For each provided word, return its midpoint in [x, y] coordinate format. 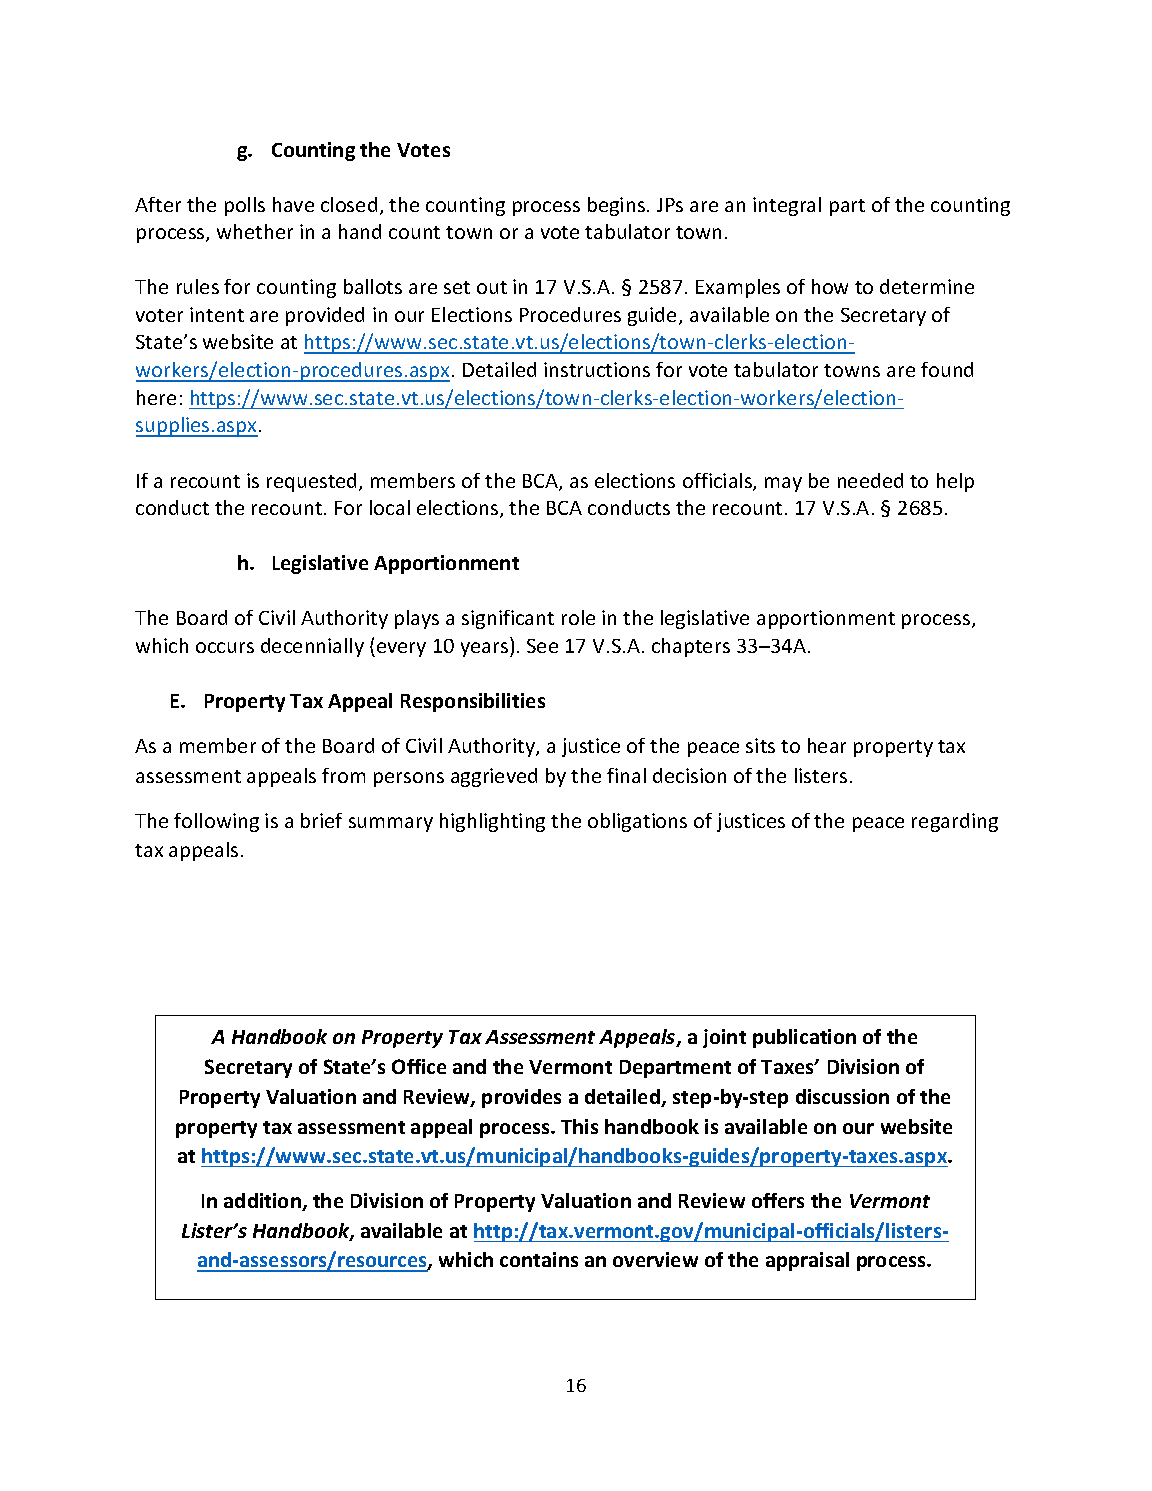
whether [255, 231]
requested [313, 482]
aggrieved [494, 777]
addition [263, 1202]
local [390, 507]
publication [804, 1038]
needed [870, 480]
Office [419, 1066]
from [343, 775]
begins [616, 206]
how [830, 286]
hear [827, 745]
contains [539, 1259]
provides [521, 1098]
